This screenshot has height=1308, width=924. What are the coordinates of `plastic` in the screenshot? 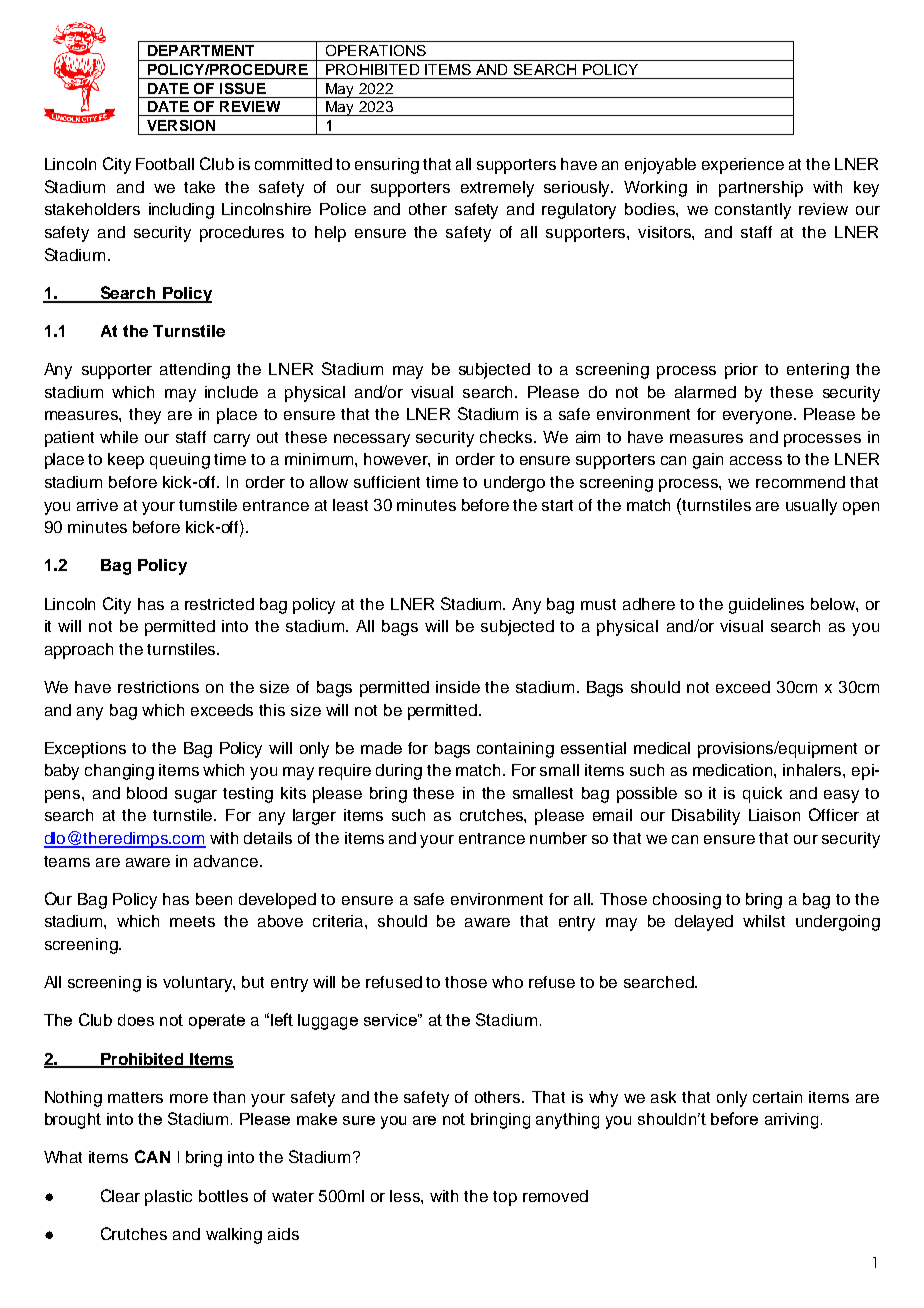 It's located at (168, 1198).
